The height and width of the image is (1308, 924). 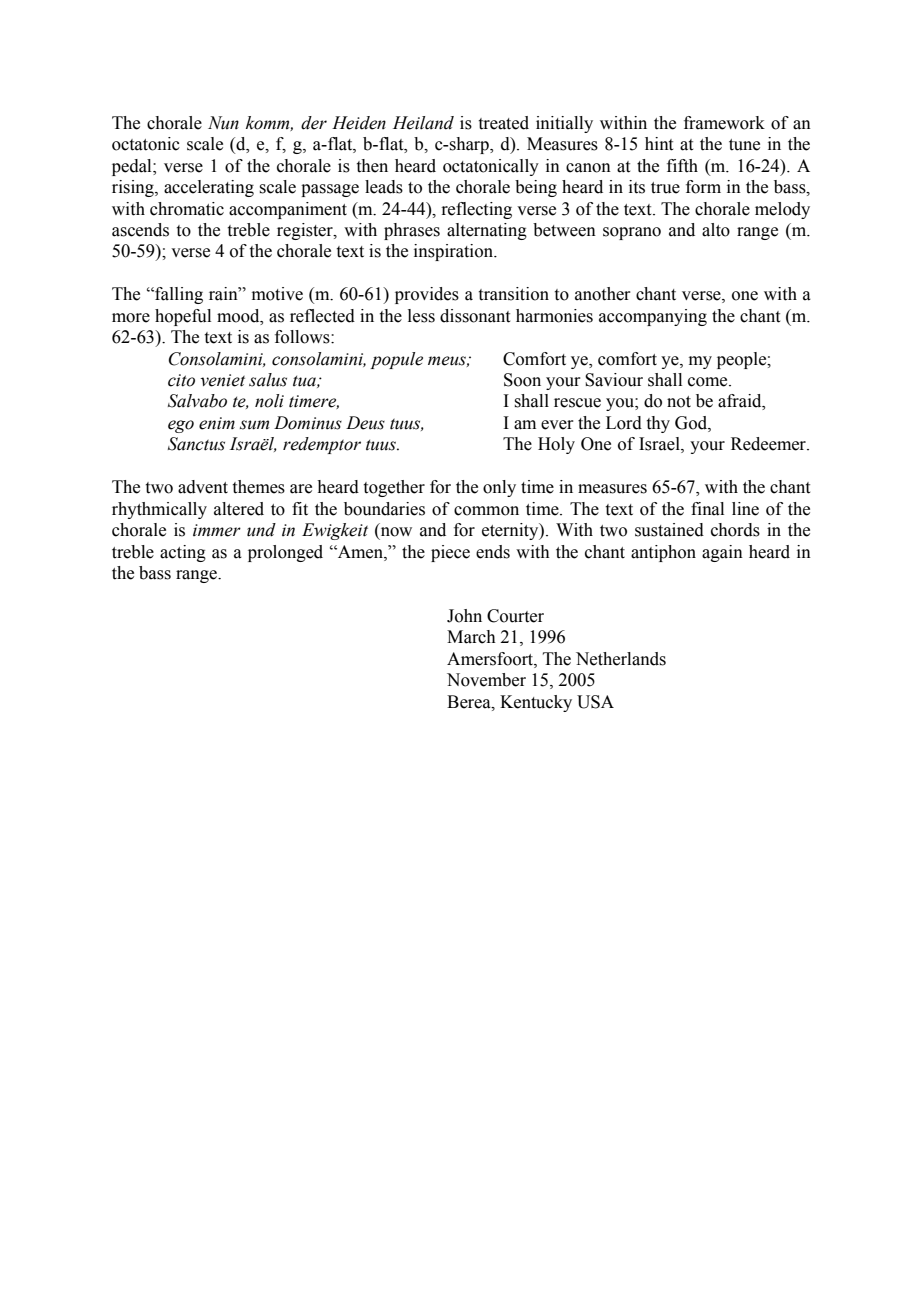 What do you see at coordinates (722, 553) in the image?
I see `again` at bounding box center [722, 553].
